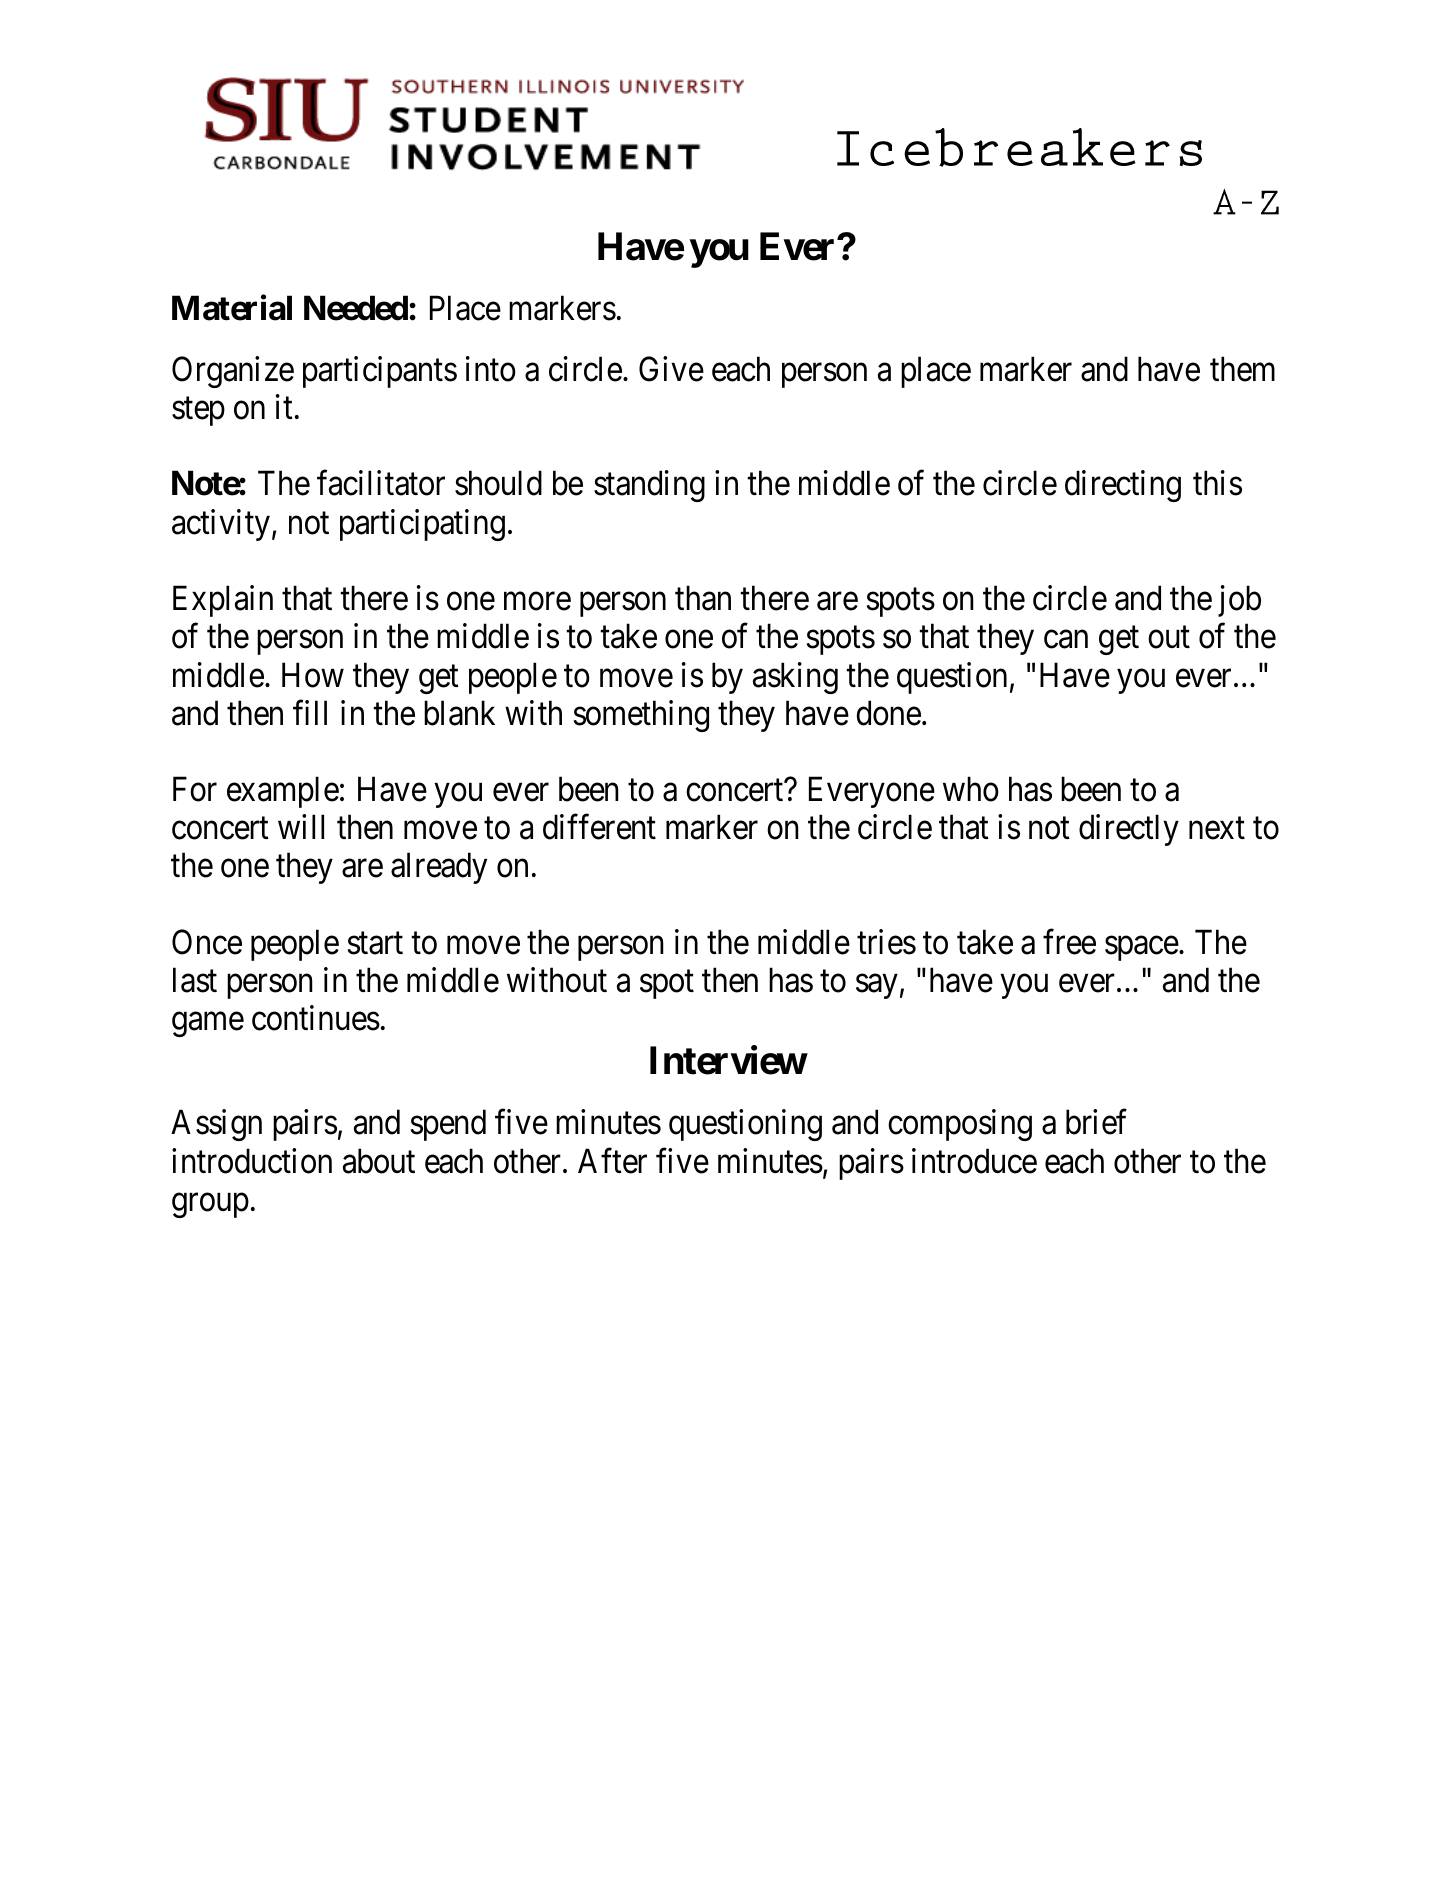 The width and height of the page is (1452, 1879). I want to click on Needed, so click(357, 308).
